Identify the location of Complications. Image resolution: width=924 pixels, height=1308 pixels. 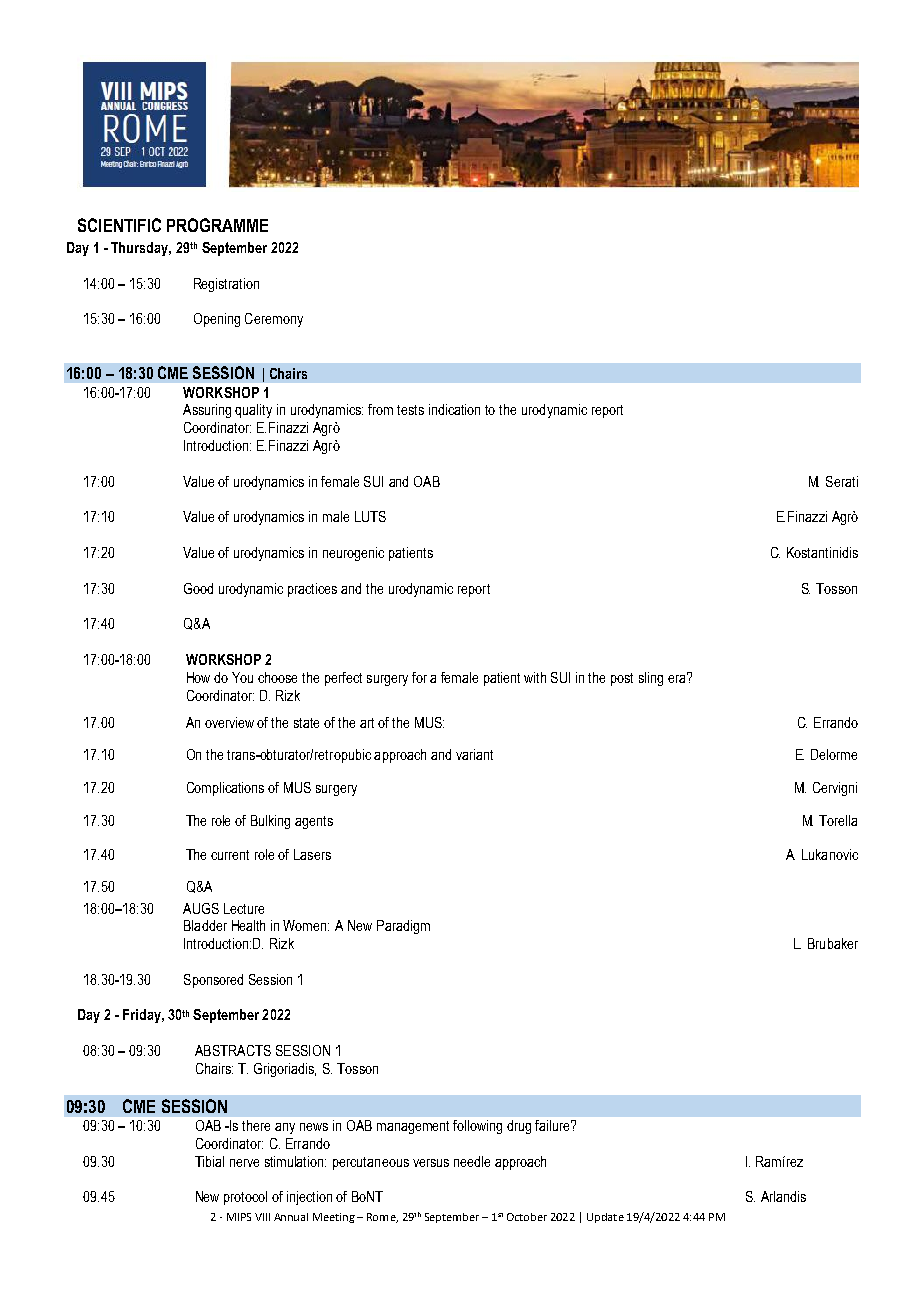
(225, 789).
